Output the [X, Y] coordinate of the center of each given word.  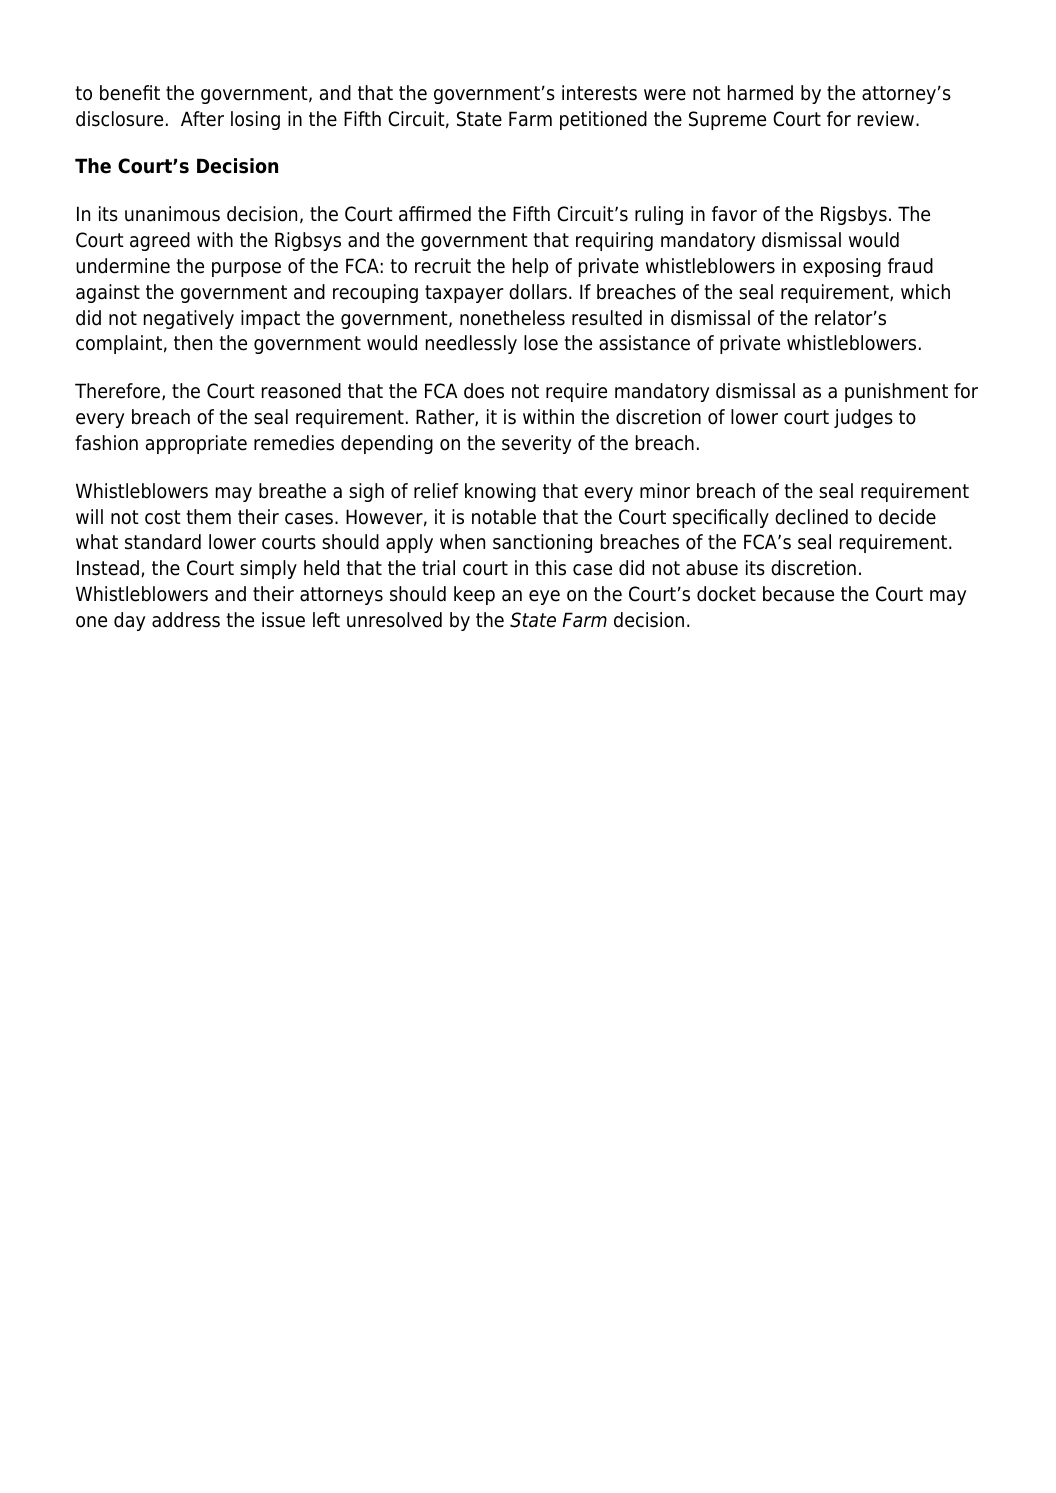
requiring [614, 241]
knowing [500, 492]
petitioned [603, 120]
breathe [292, 491]
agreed [160, 241]
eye [544, 597]
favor [734, 214]
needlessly [471, 344]
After [202, 119]
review [887, 119]
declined [811, 517]
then [193, 343]
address [186, 620]
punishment [896, 392]
